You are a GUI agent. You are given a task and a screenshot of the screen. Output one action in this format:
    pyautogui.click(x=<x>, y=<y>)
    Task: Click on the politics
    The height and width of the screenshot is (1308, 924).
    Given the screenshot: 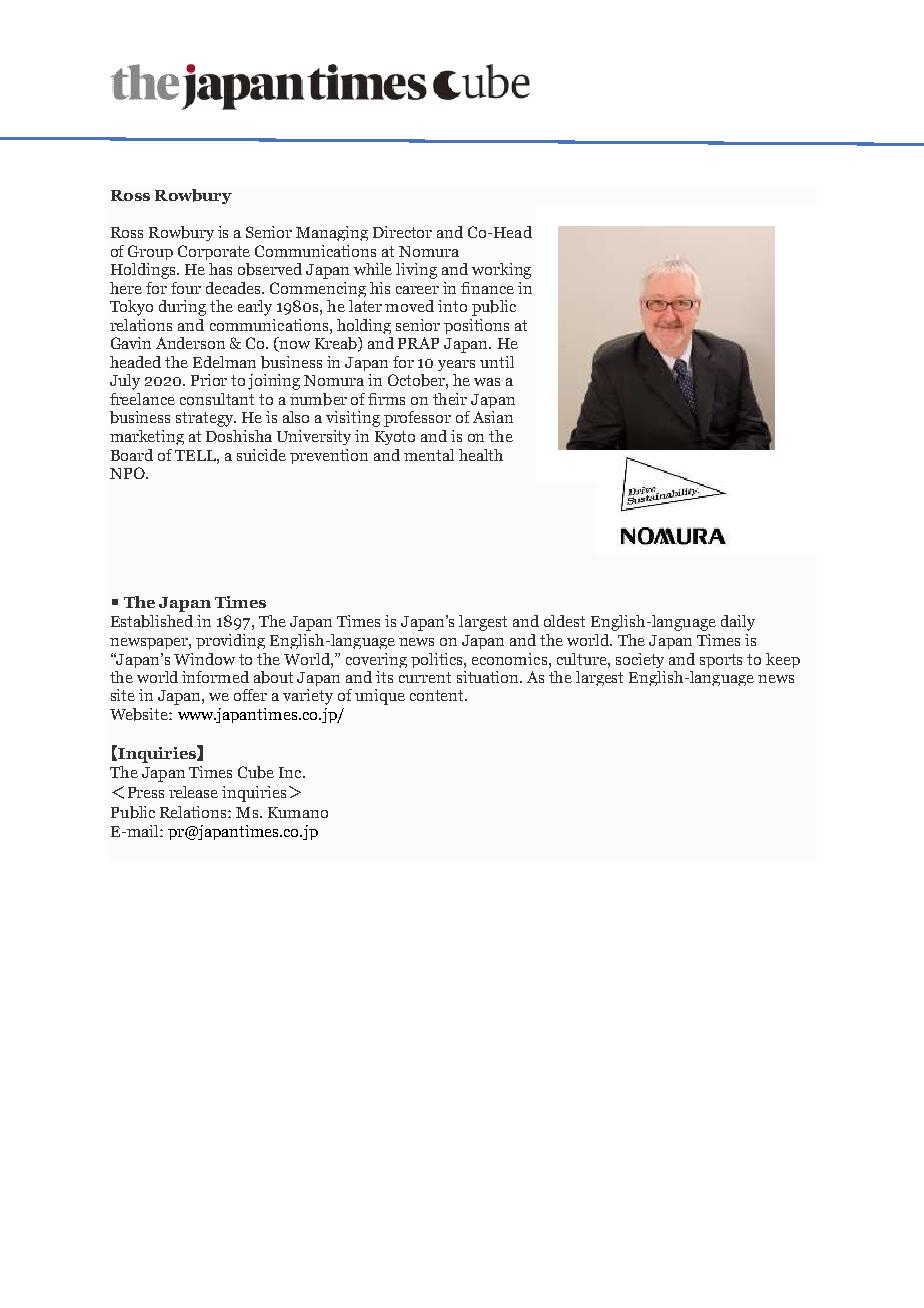 What is the action you would take?
    pyautogui.click(x=438, y=660)
